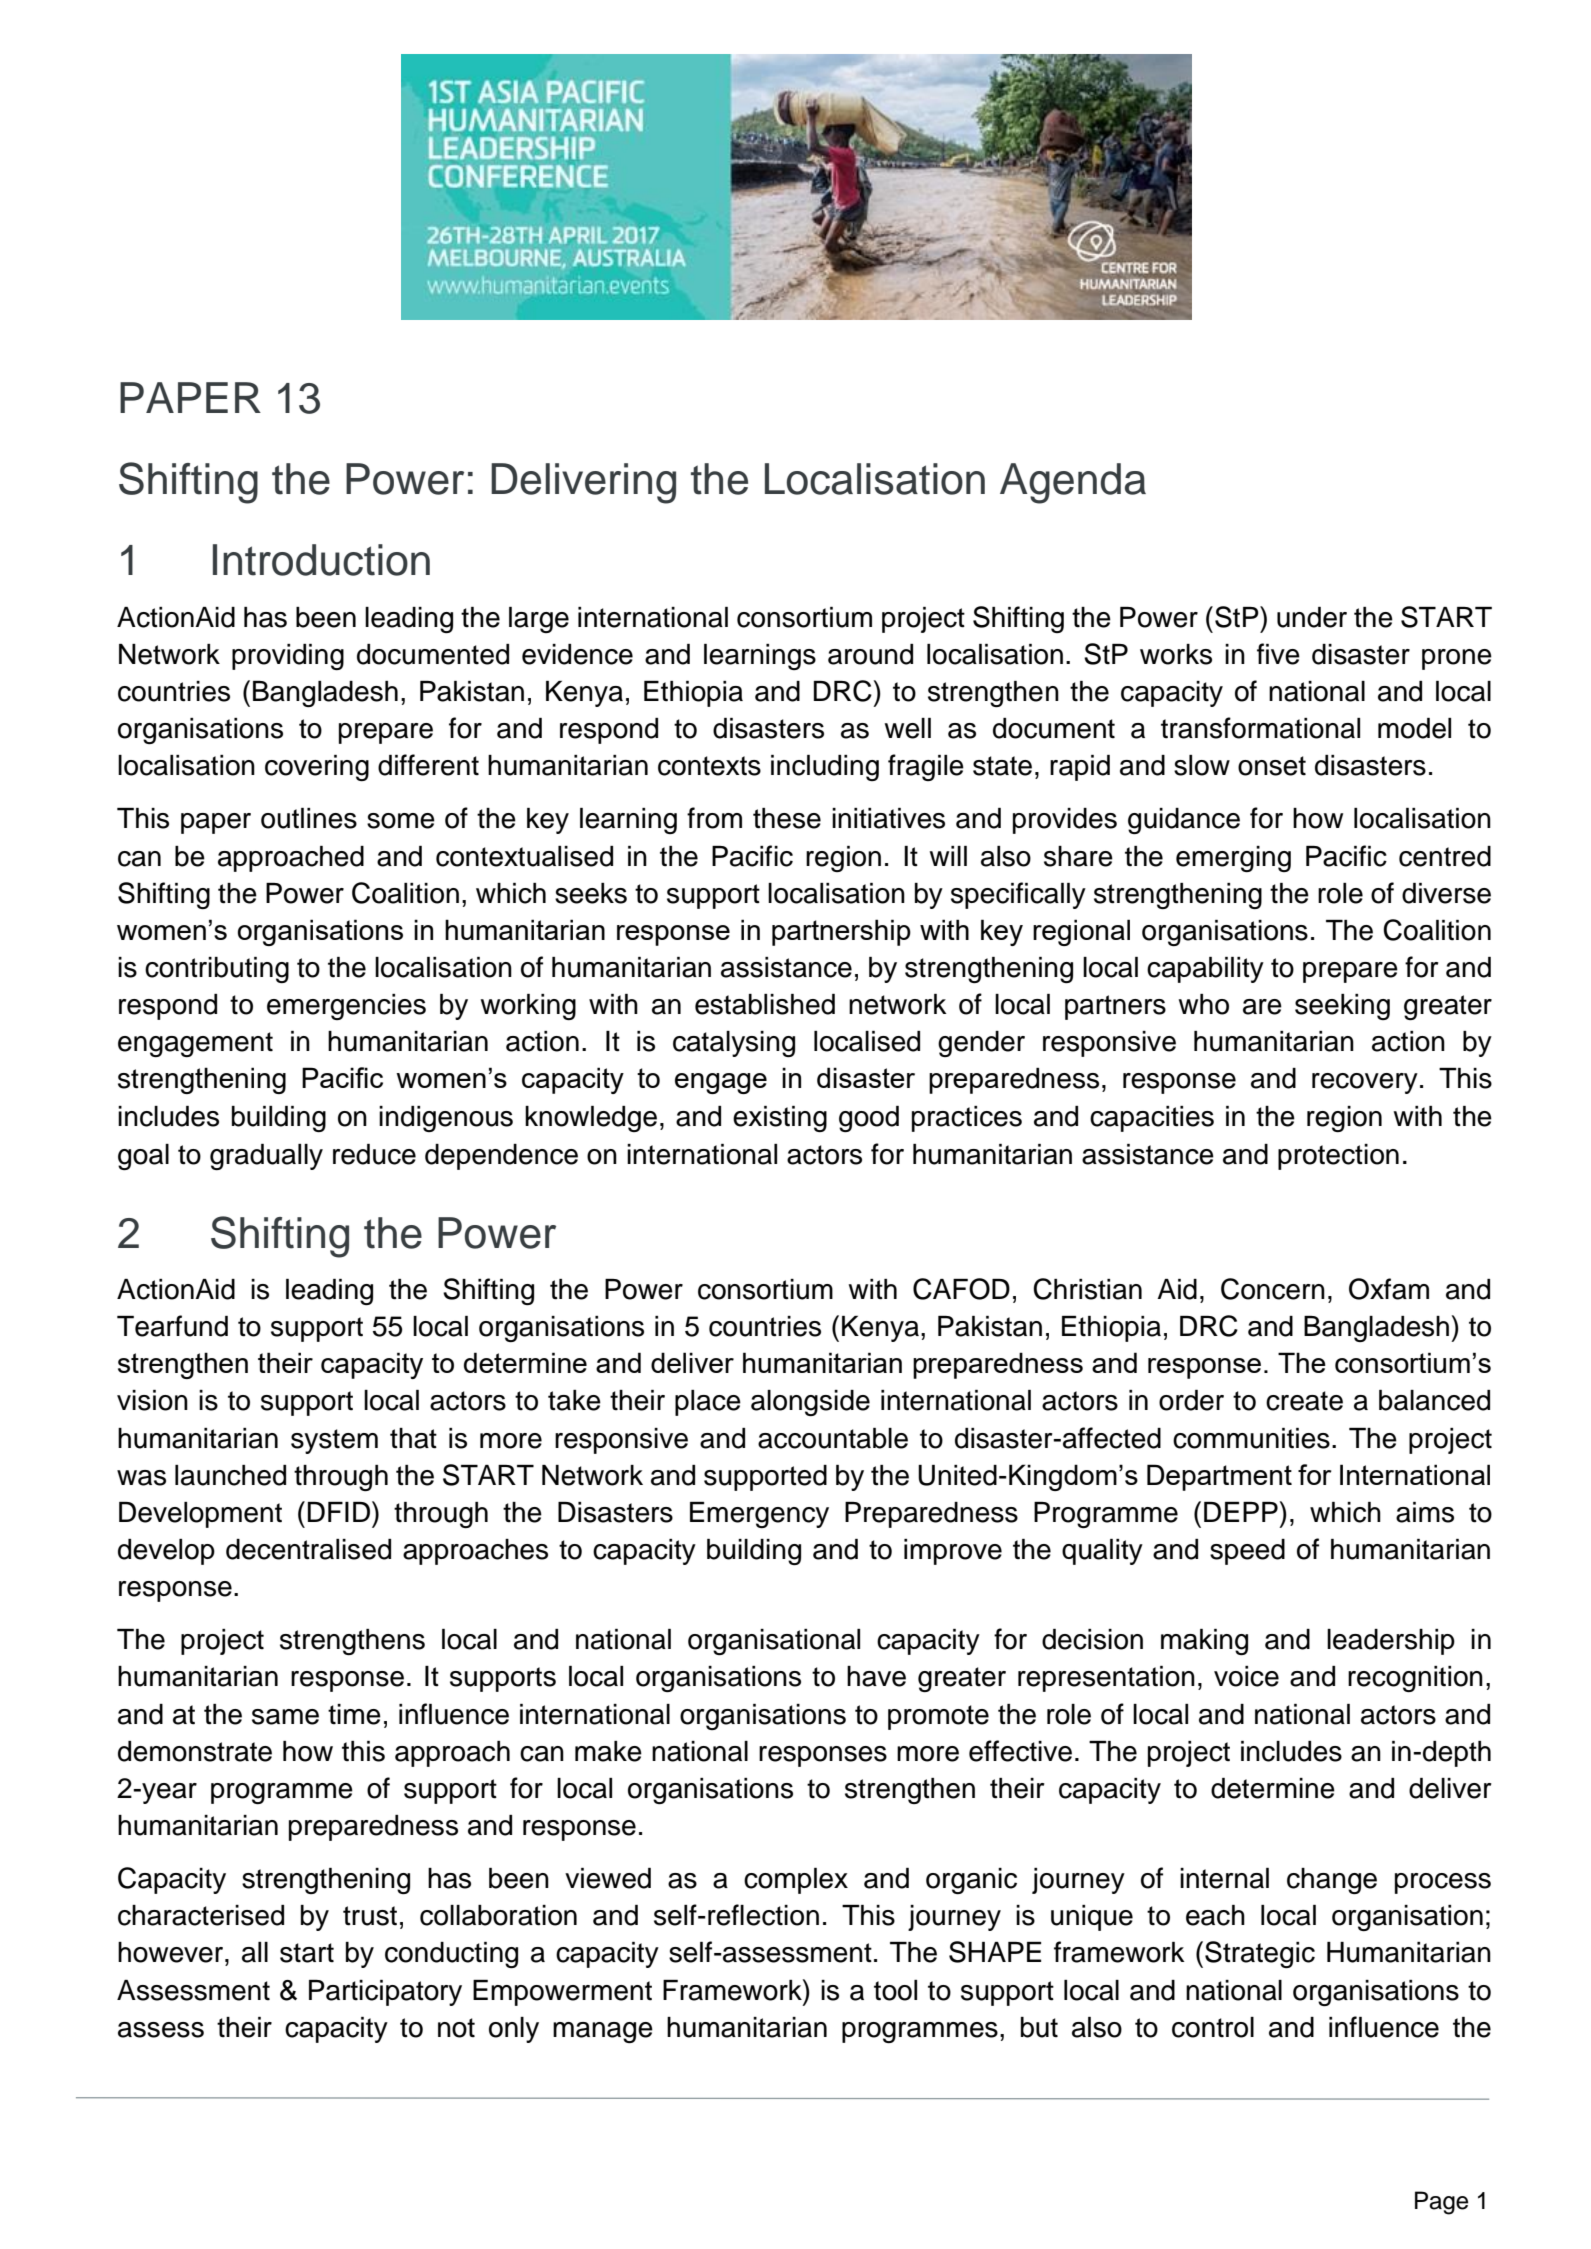 This screenshot has width=1591, height=2249. I want to click on Introduction, so click(321, 560).
